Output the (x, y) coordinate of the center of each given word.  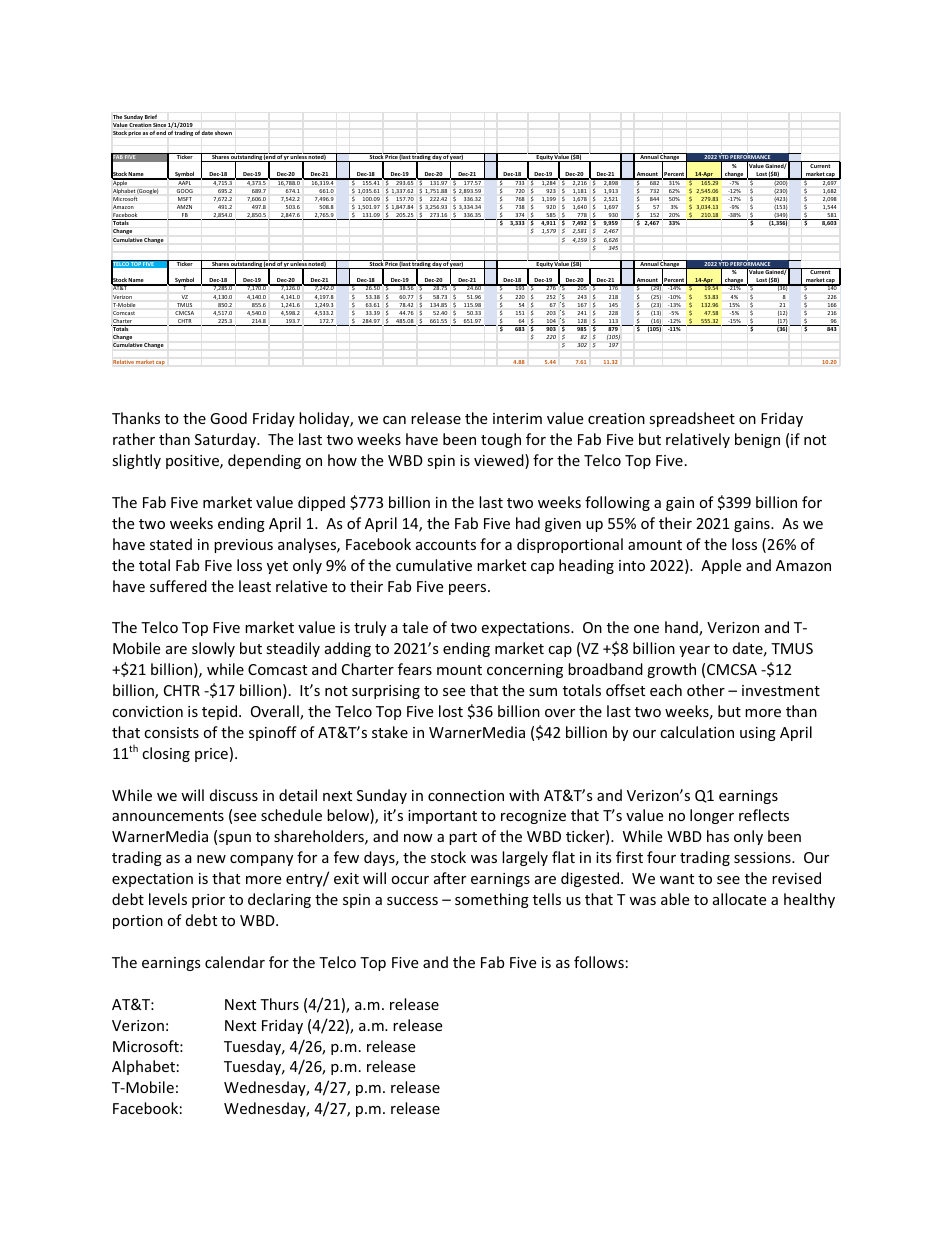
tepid (219, 712)
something (492, 900)
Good (228, 418)
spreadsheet (692, 419)
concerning (525, 671)
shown (223, 133)
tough (501, 440)
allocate (739, 899)
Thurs (279, 1004)
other (706, 690)
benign (757, 440)
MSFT (185, 199)
